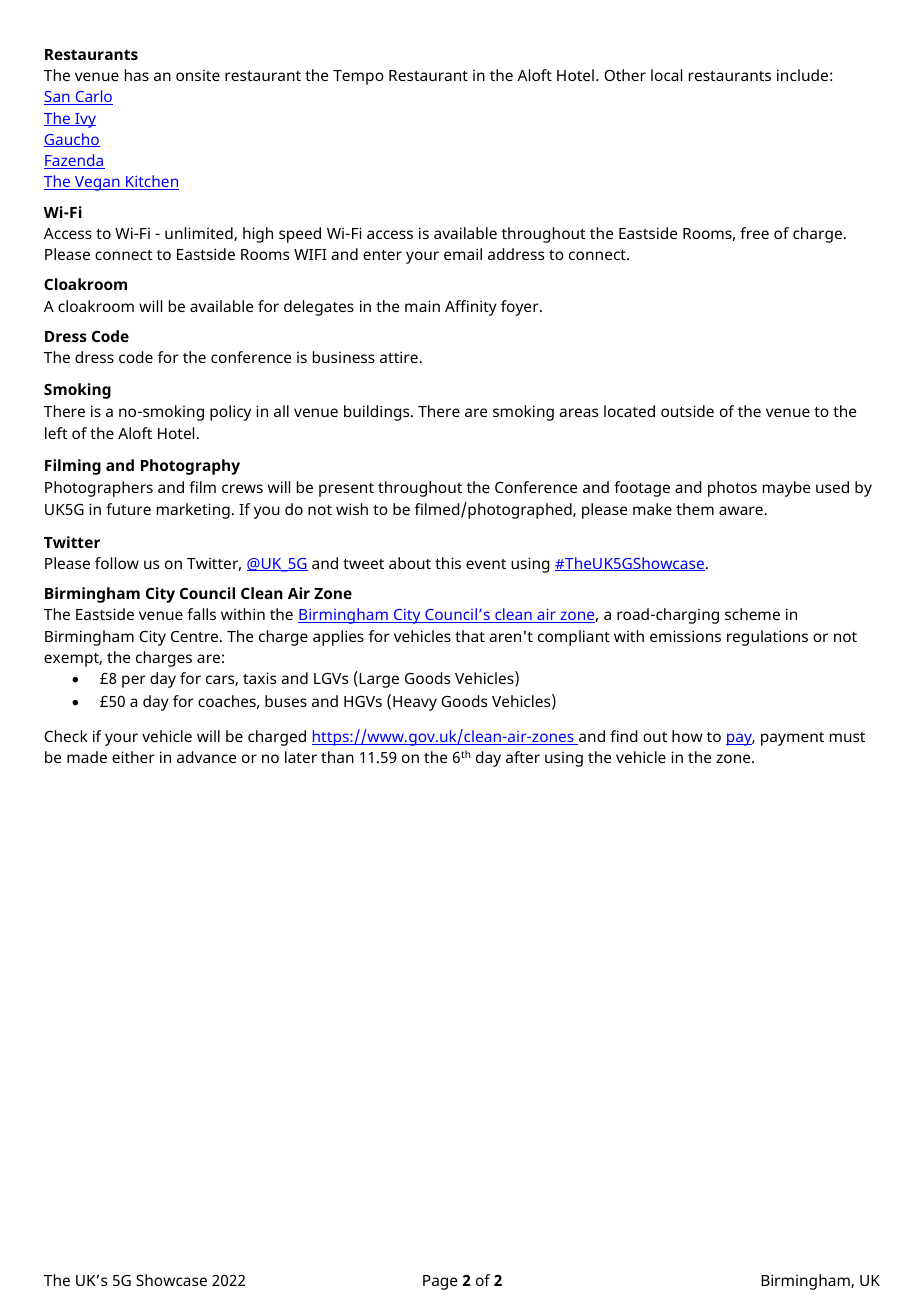 This document has height=1308, width=924. What do you see at coordinates (415, 703) in the document?
I see `Heavy` at bounding box center [415, 703].
